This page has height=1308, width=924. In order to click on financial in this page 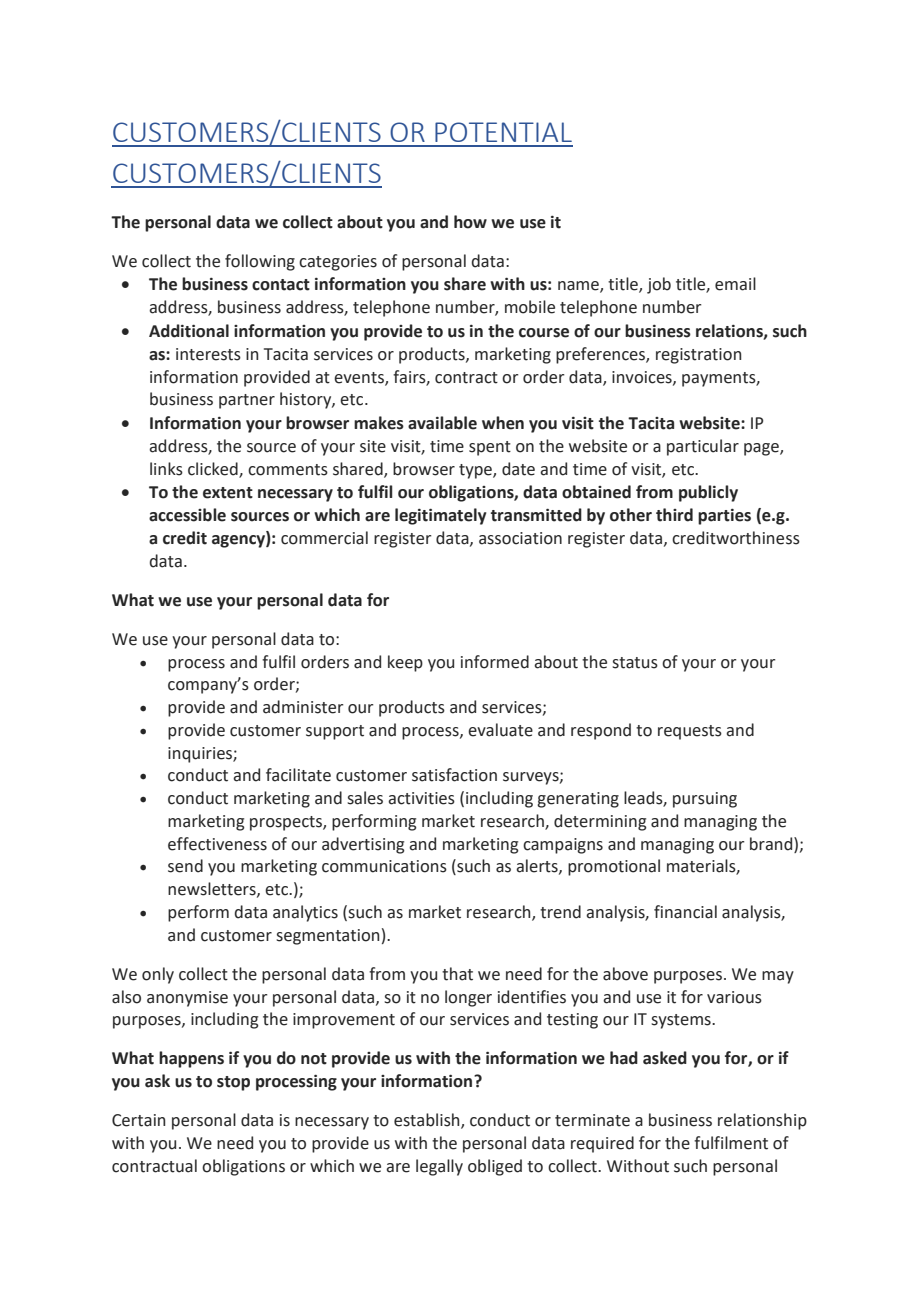, I will do `click(685, 912)`.
